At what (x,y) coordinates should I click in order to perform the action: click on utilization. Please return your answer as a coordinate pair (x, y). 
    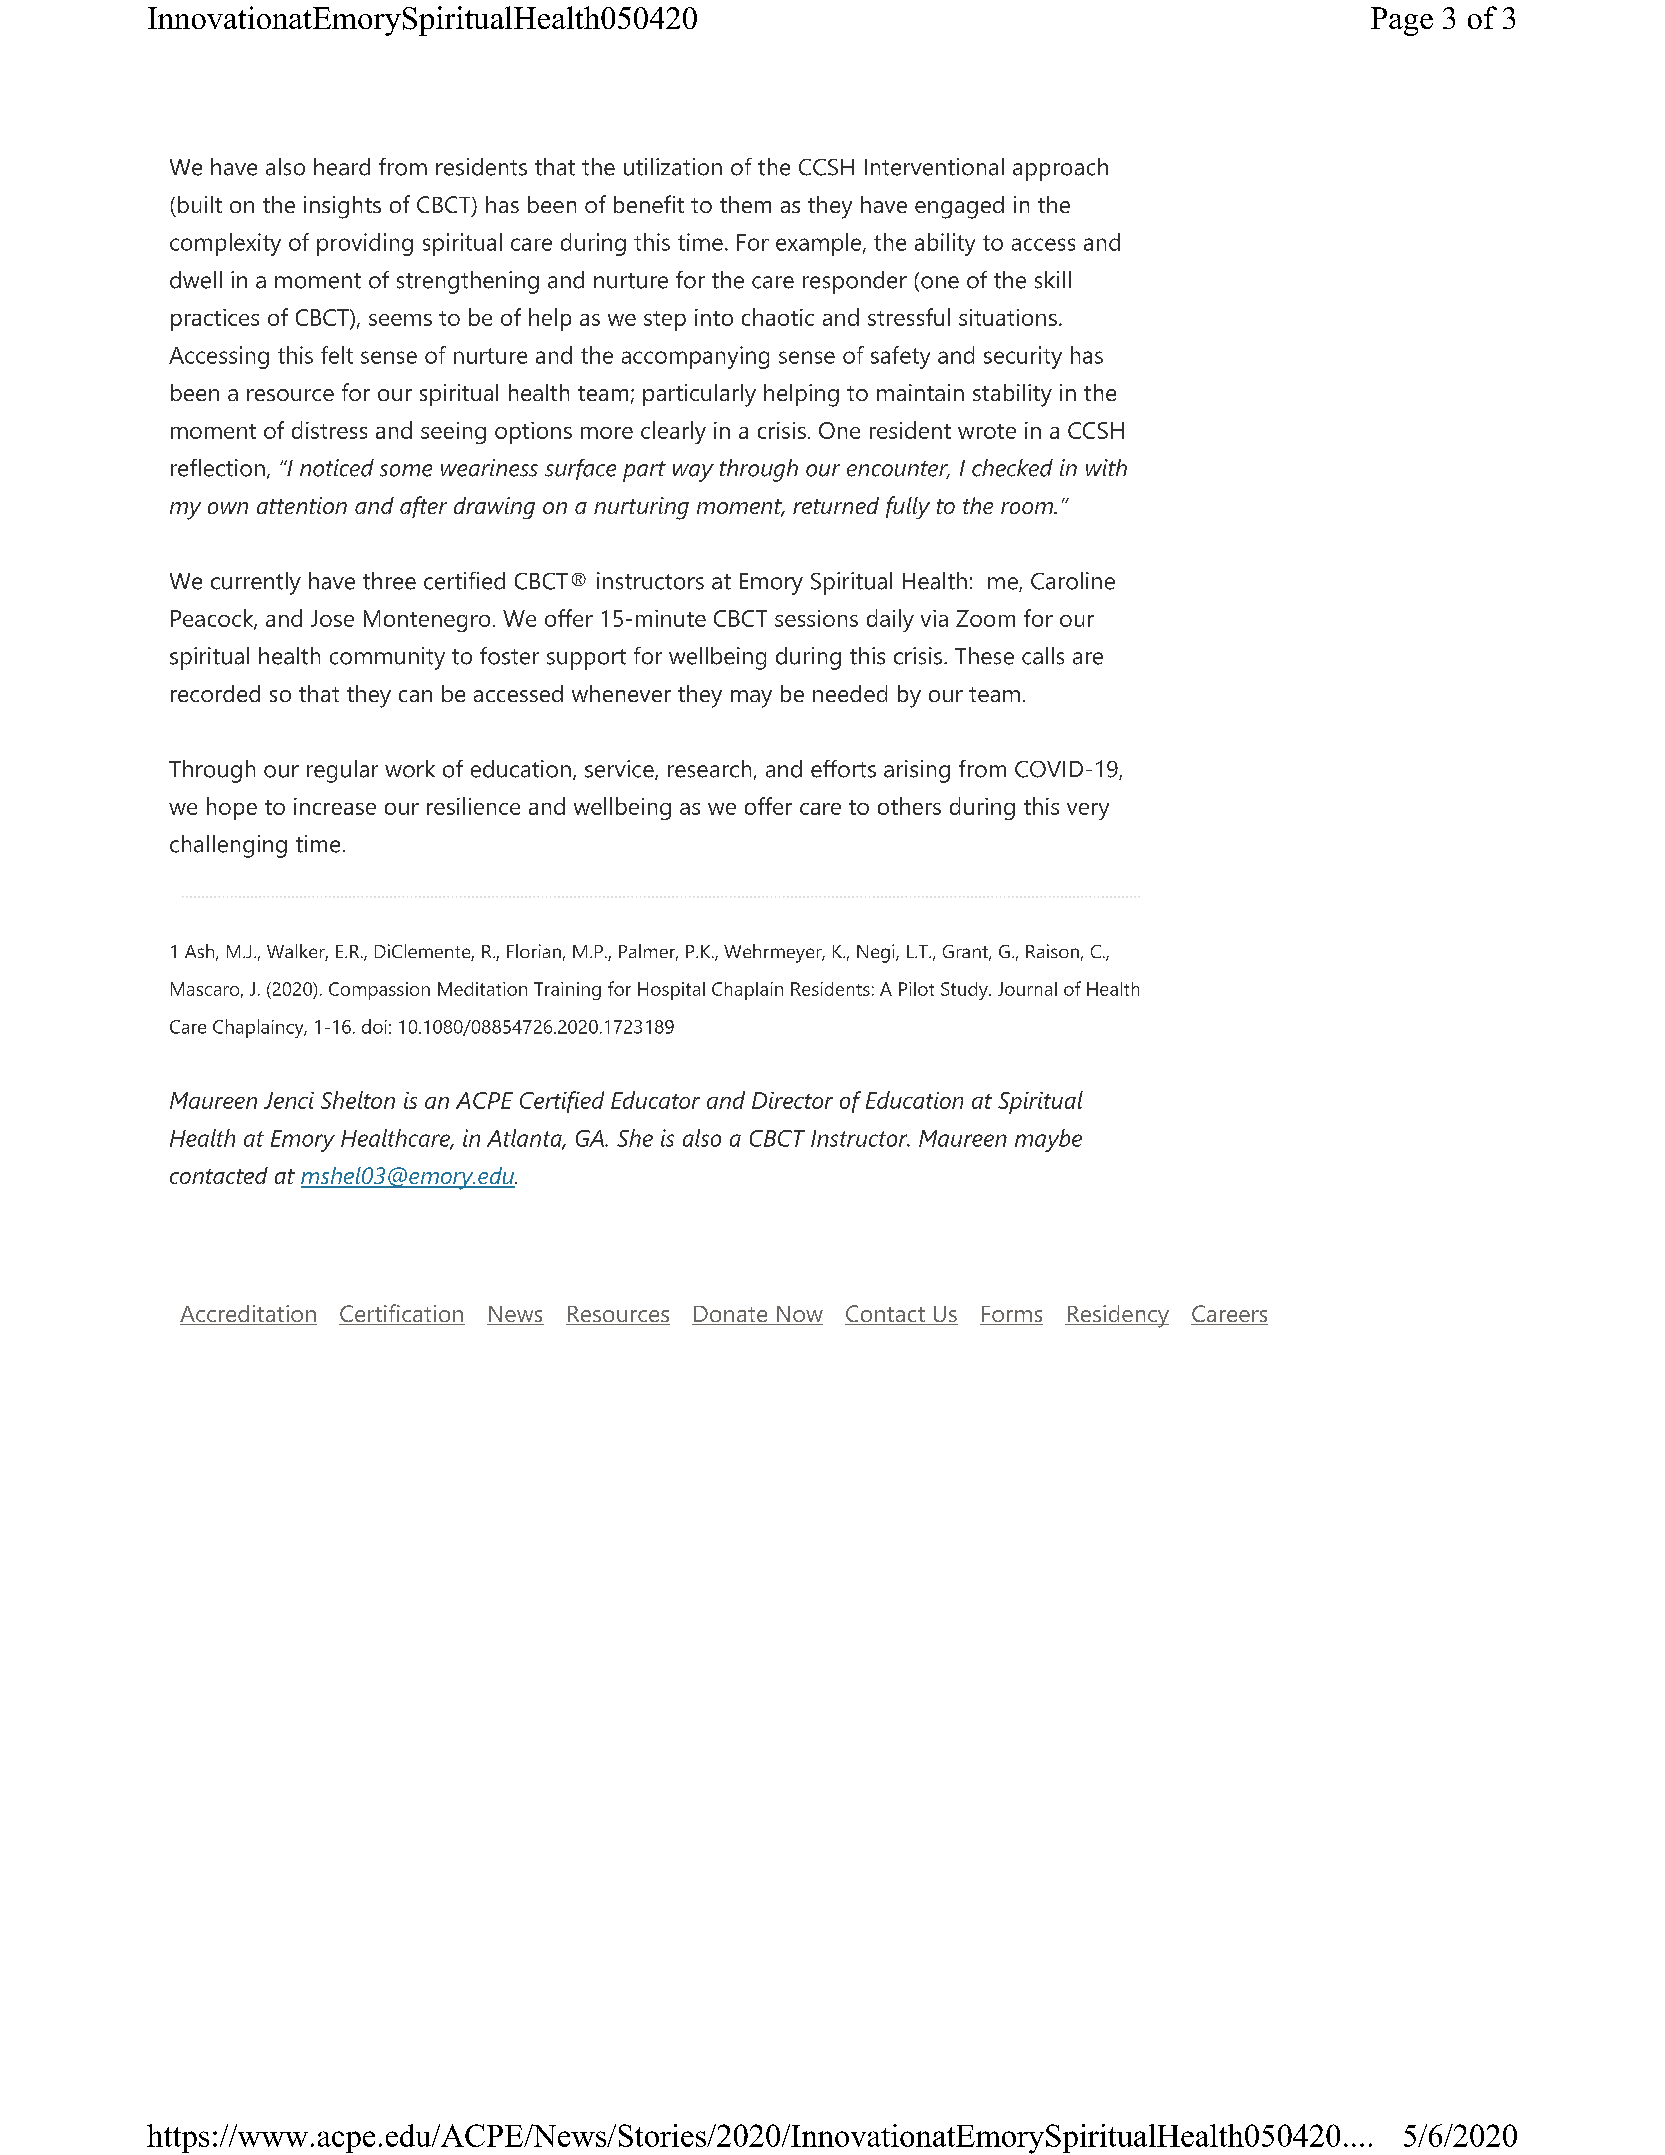
    Looking at the image, I should click on (673, 167).
